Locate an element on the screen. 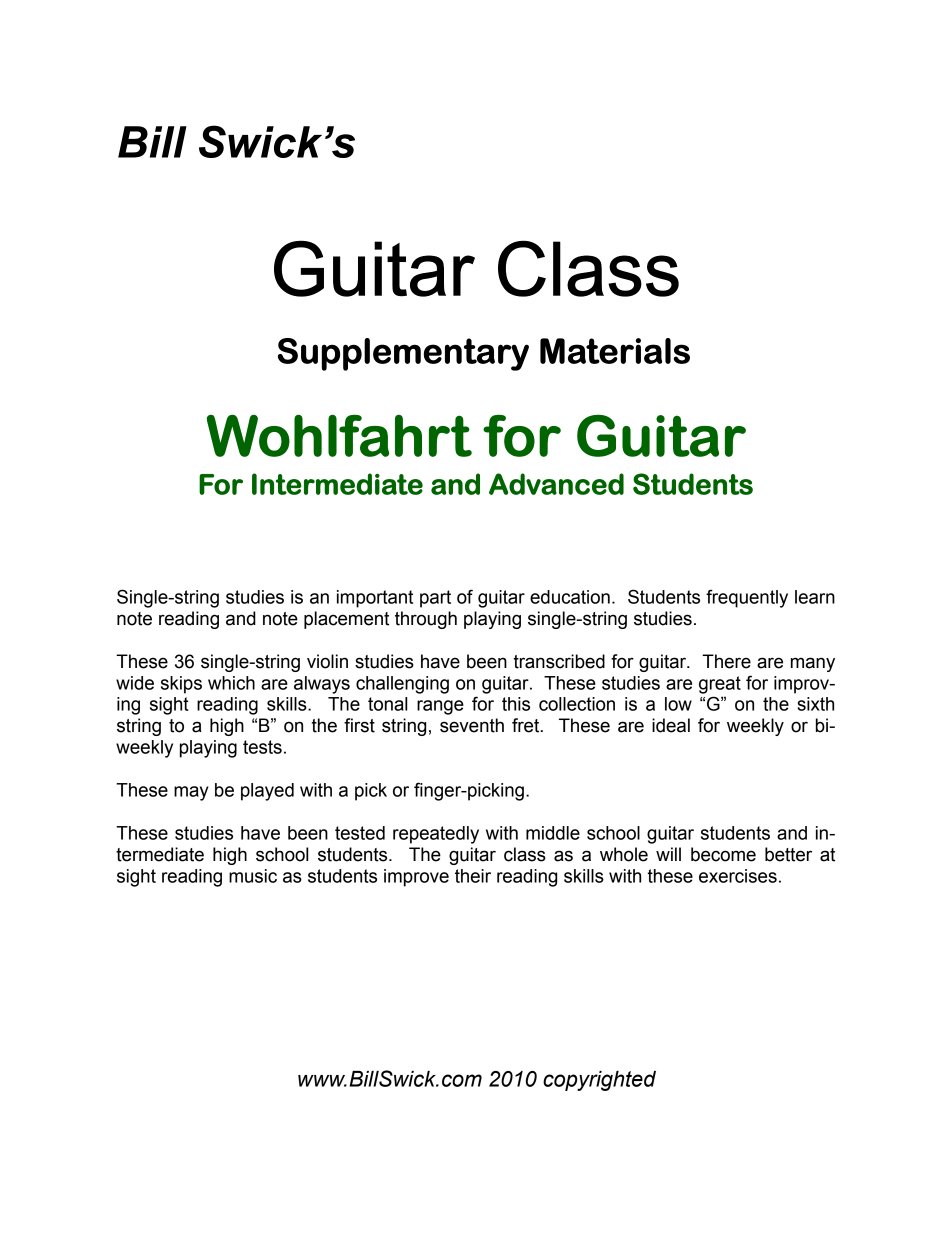 The image size is (952, 1233). Supplementary is located at coordinates (403, 354).
